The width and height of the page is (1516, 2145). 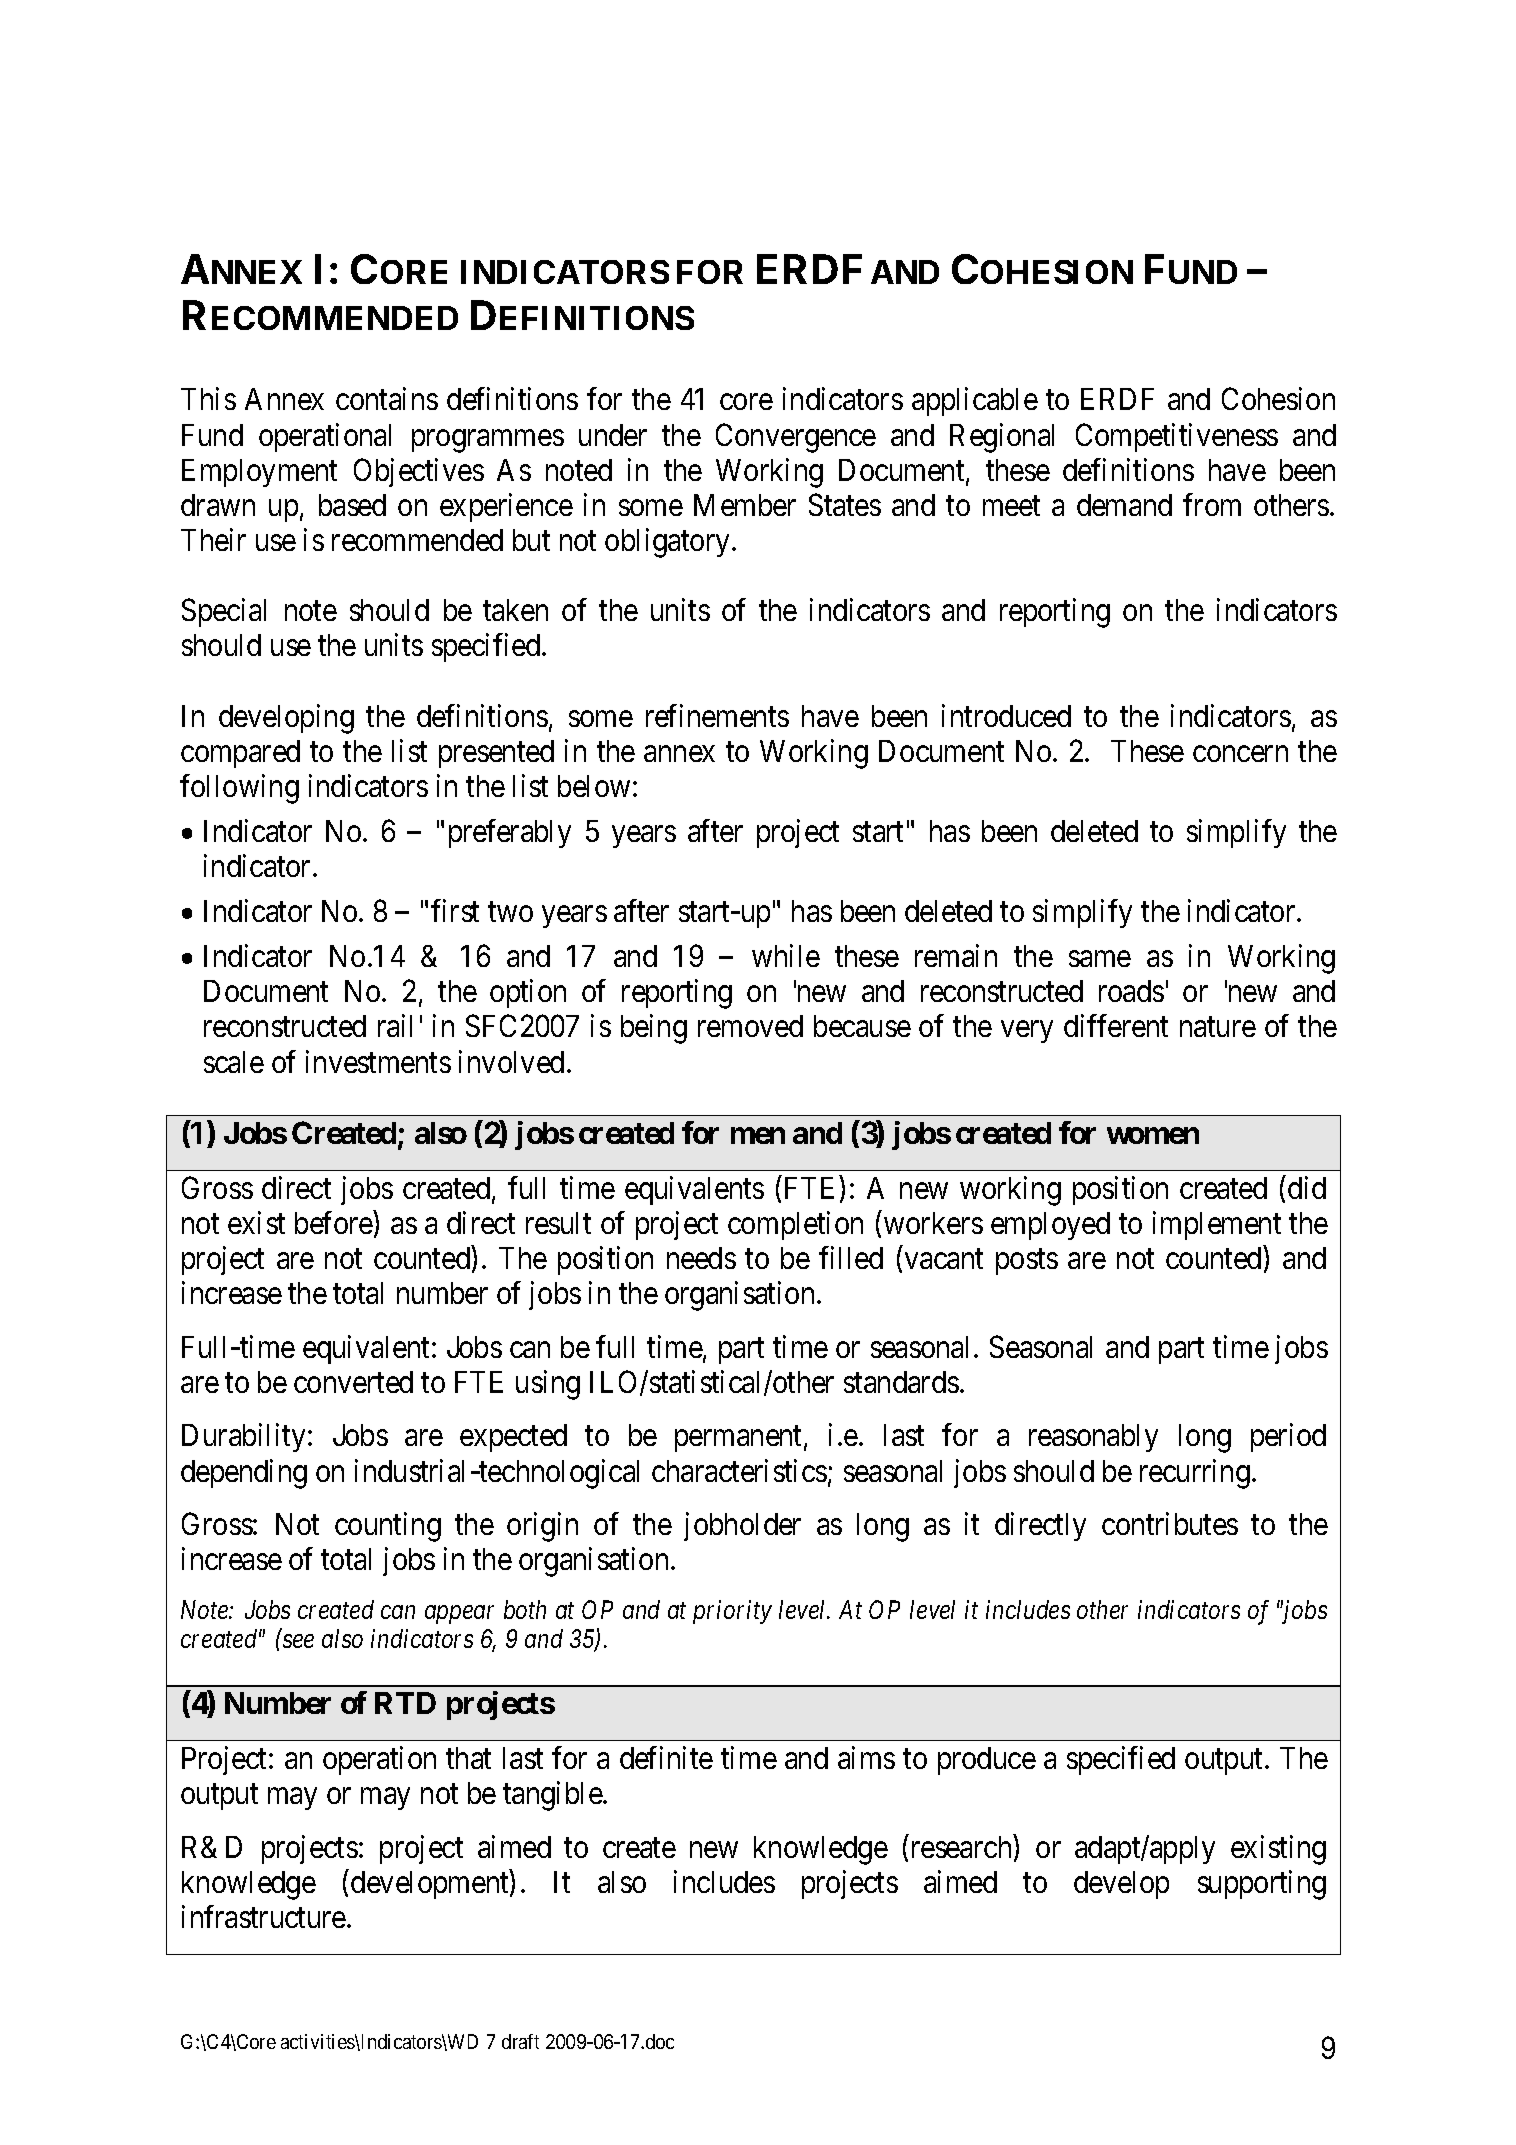 What do you see at coordinates (717, 715) in the page?
I see `refinements` at bounding box center [717, 715].
